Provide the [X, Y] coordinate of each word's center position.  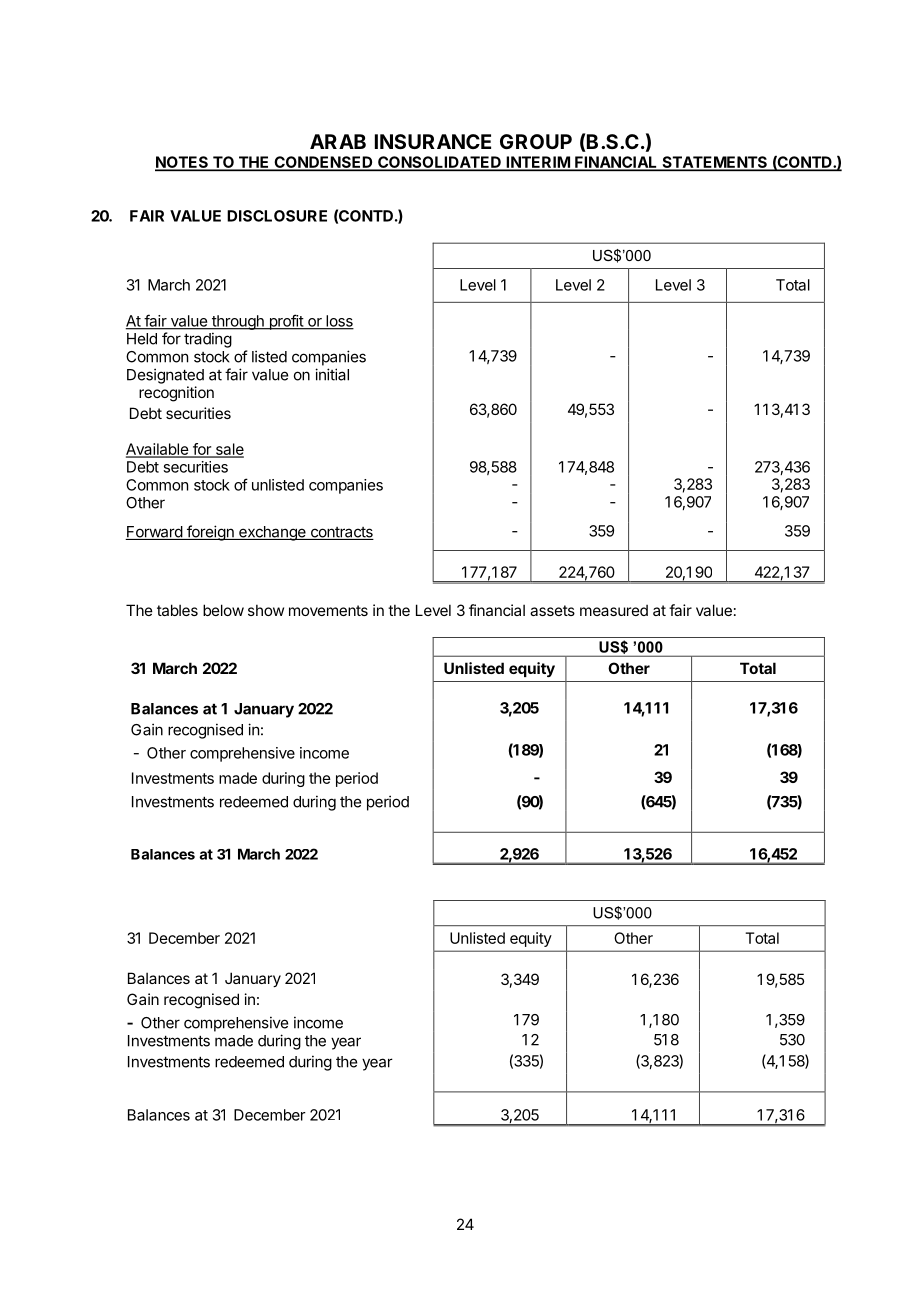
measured [614, 610]
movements [328, 610]
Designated [165, 376]
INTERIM [537, 163]
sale [228, 450]
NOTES [182, 163]
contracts [341, 533]
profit [286, 322]
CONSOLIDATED [439, 163]
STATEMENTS [714, 163]
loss [339, 322]
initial [332, 374]
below [223, 610]
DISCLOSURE [277, 216]
